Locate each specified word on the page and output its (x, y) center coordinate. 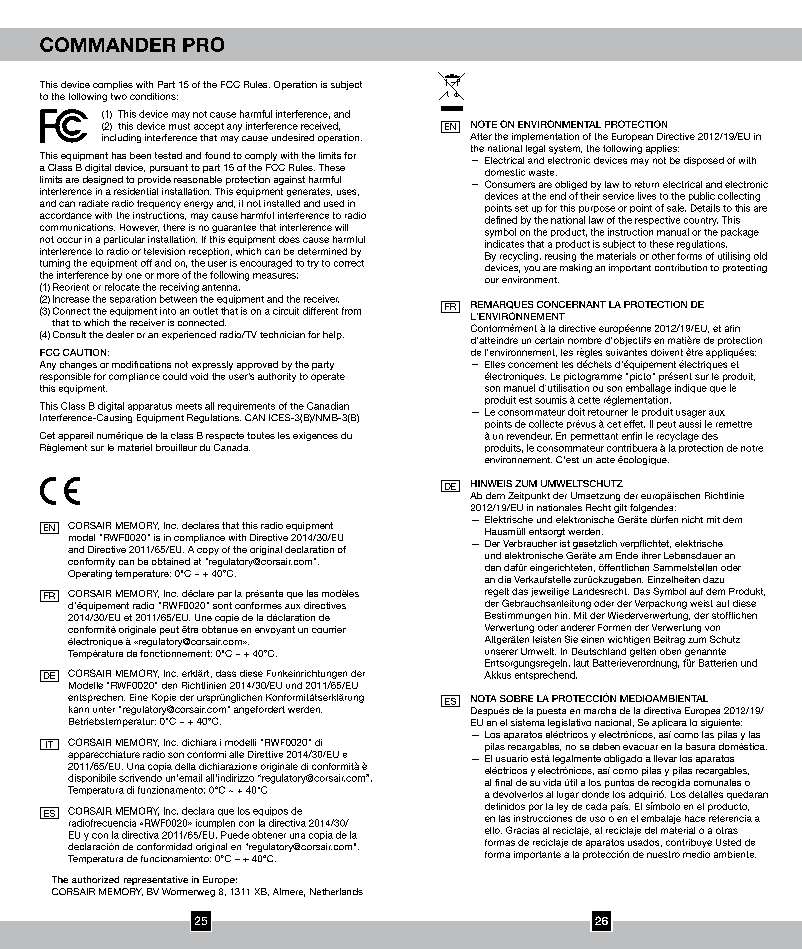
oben (670, 651)
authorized (95, 879)
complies (113, 85)
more (168, 276)
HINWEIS (491, 483)
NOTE (484, 124)
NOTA (483, 698)
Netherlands (336, 891)
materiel (135, 447)
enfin (632, 436)
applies (662, 149)
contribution (681, 267)
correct (349, 263)
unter (104, 709)
